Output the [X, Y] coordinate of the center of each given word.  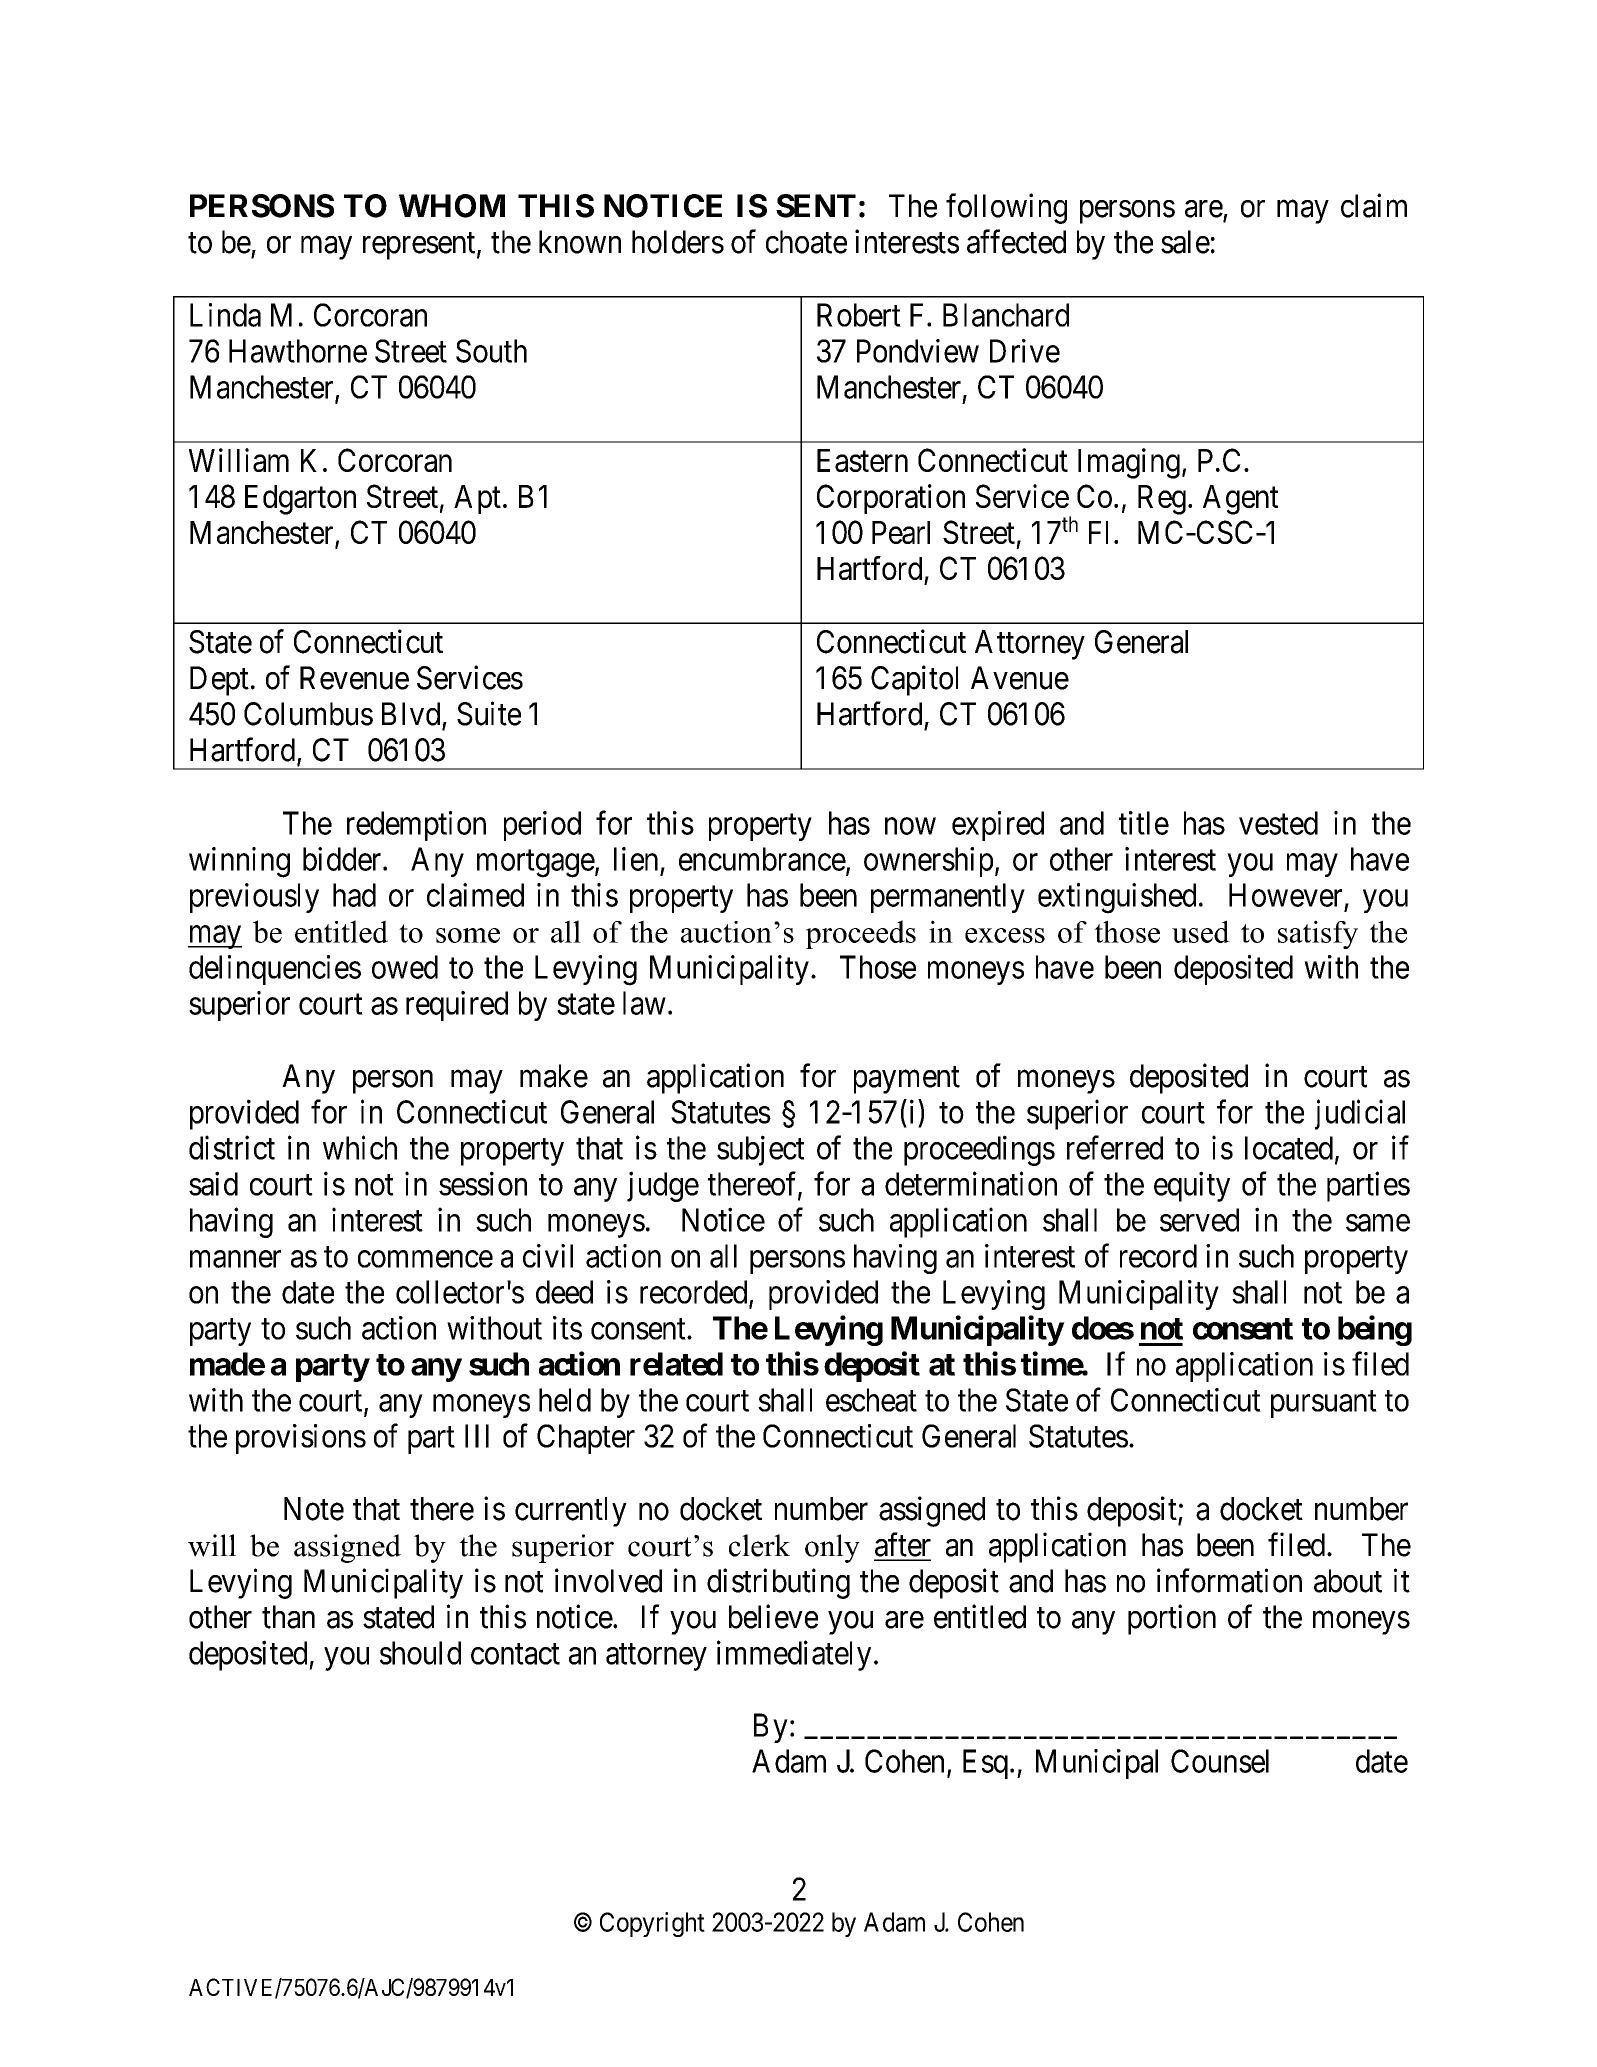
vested [1278, 823]
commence [425, 1259]
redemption [416, 826]
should [420, 1653]
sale [1185, 242]
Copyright [652, 1924]
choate [806, 242]
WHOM [452, 206]
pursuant [1324, 1404]
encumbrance [762, 859]
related [676, 1364]
